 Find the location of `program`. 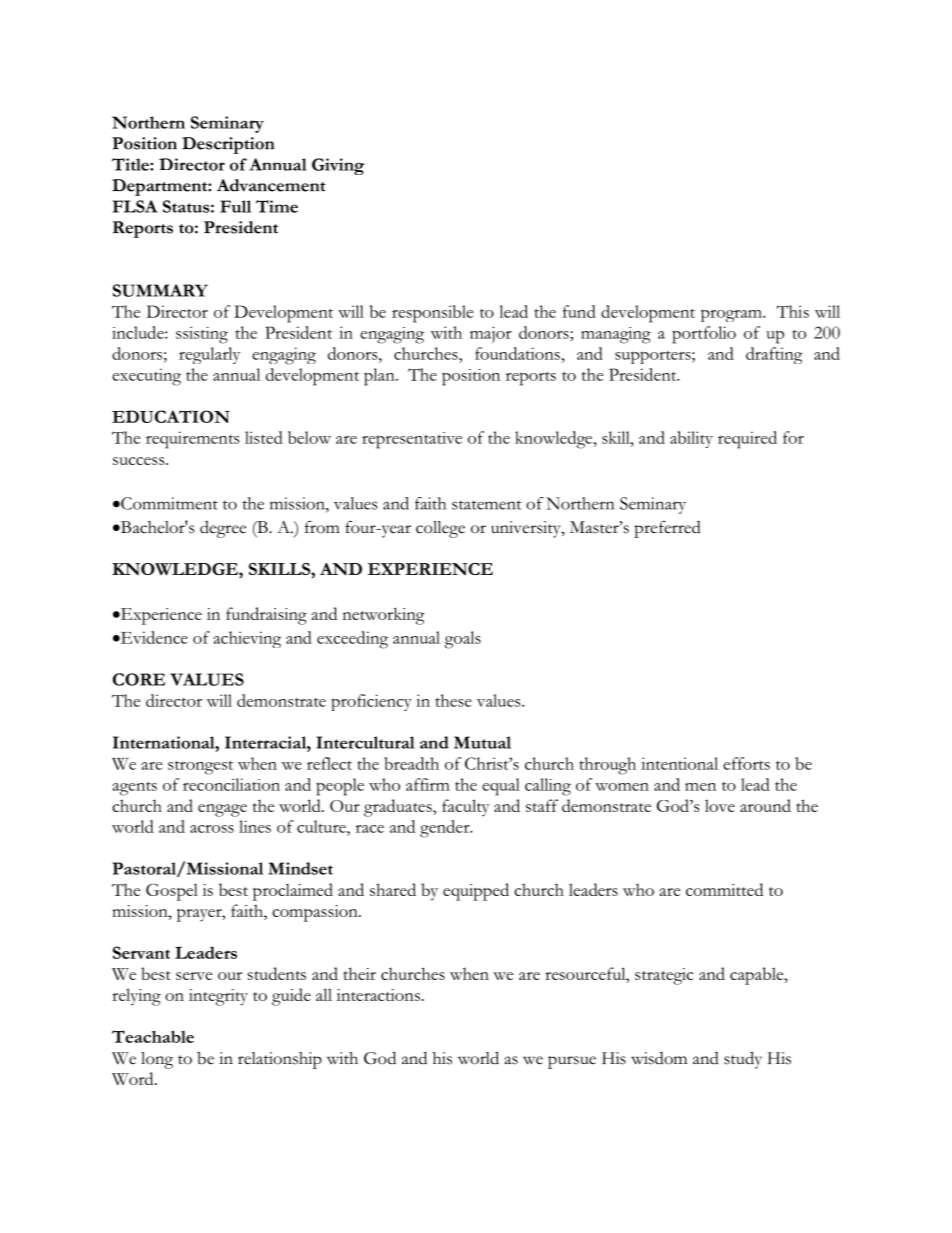

program is located at coordinates (732, 315).
